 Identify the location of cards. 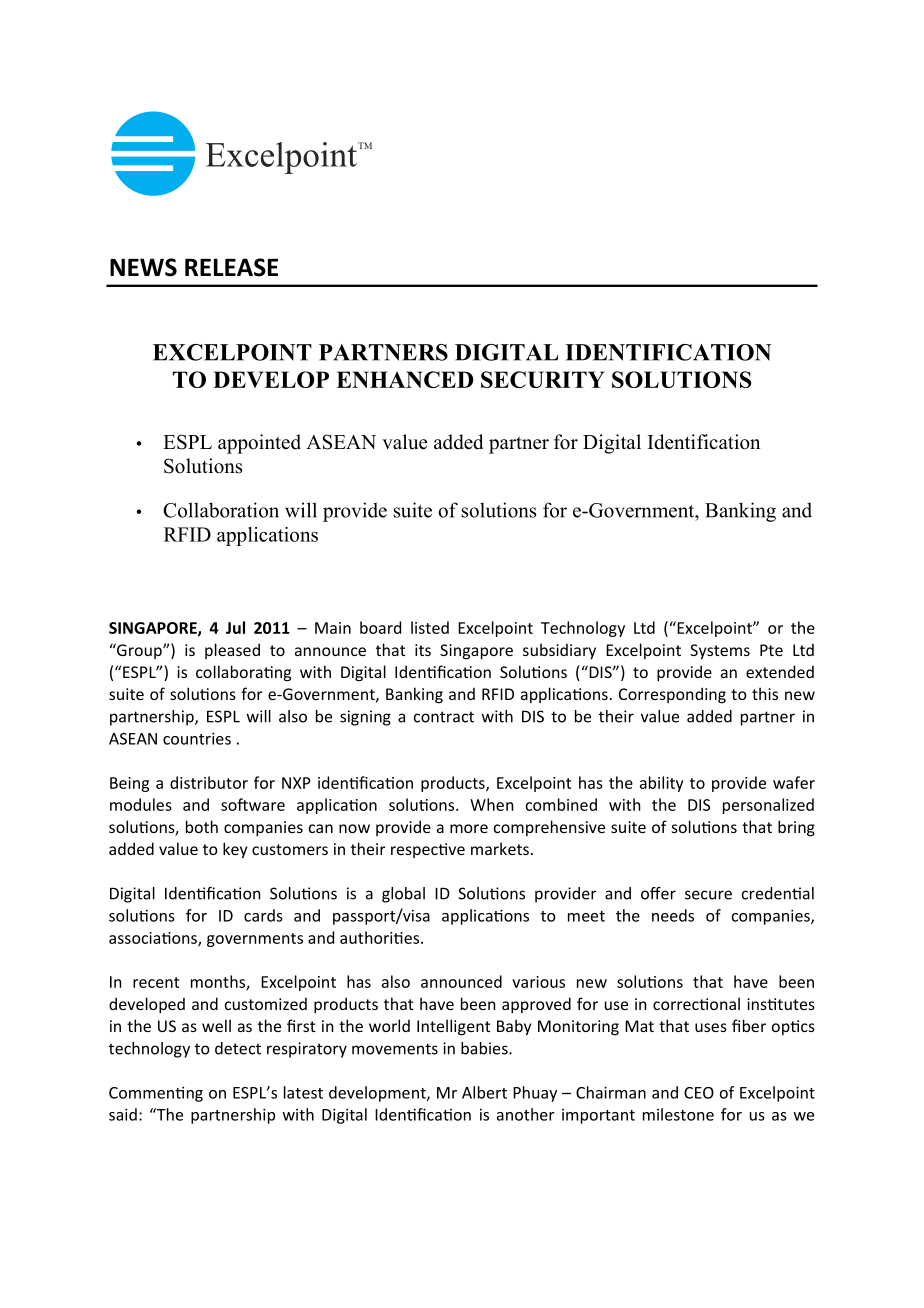
(263, 915).
